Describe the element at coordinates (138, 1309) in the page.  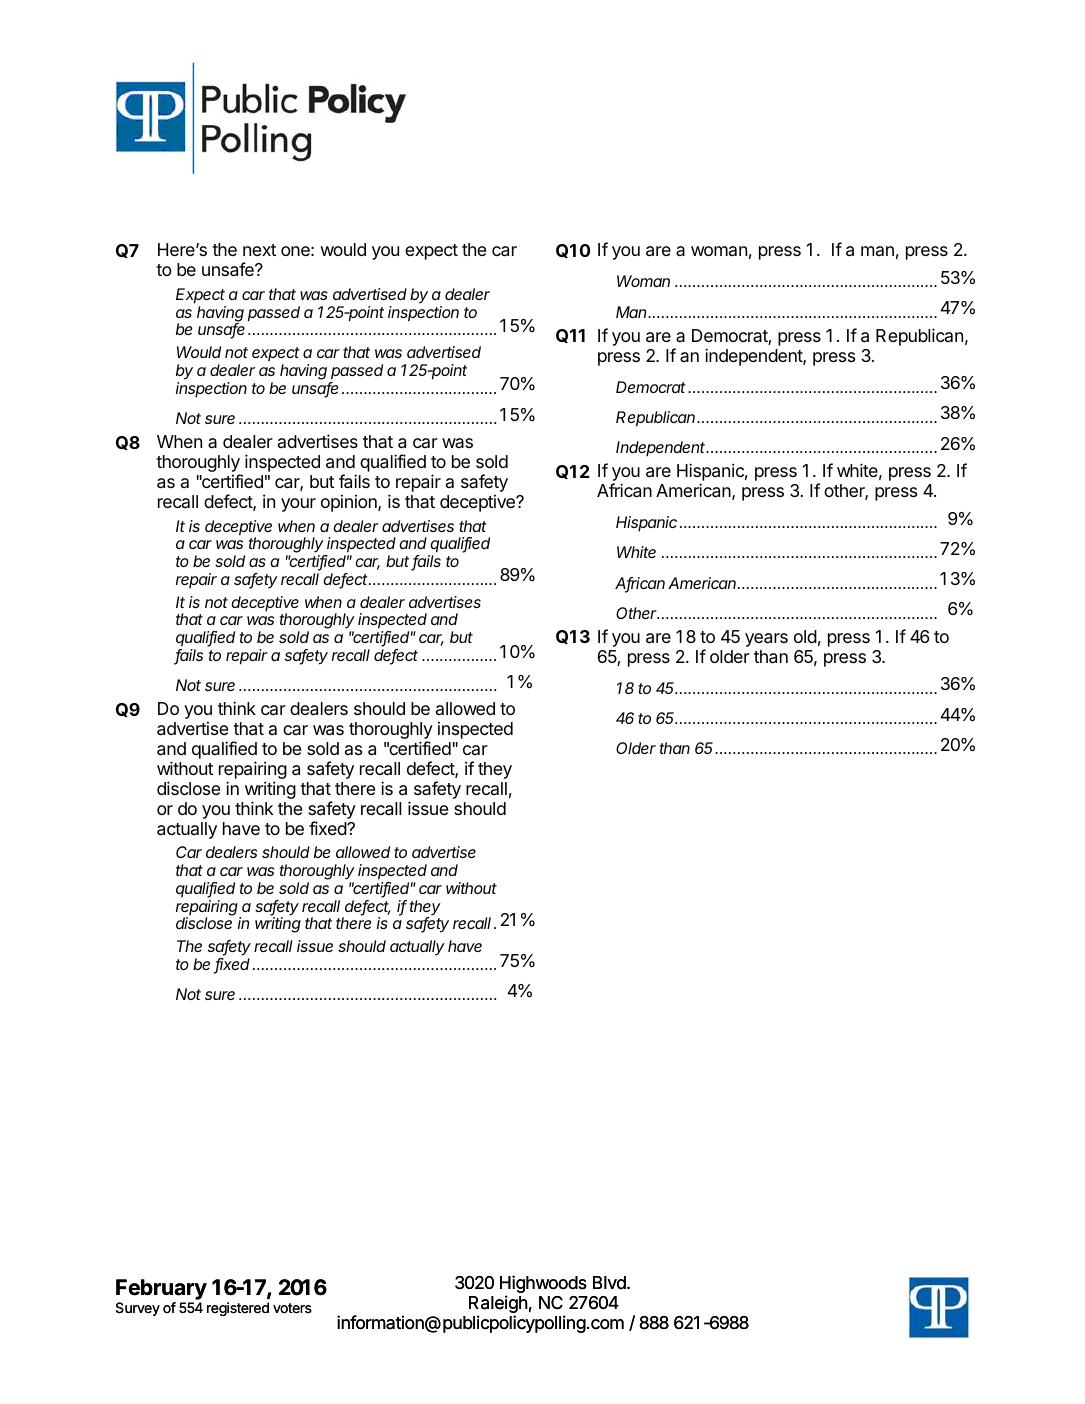
I see `Survey` at that location.
